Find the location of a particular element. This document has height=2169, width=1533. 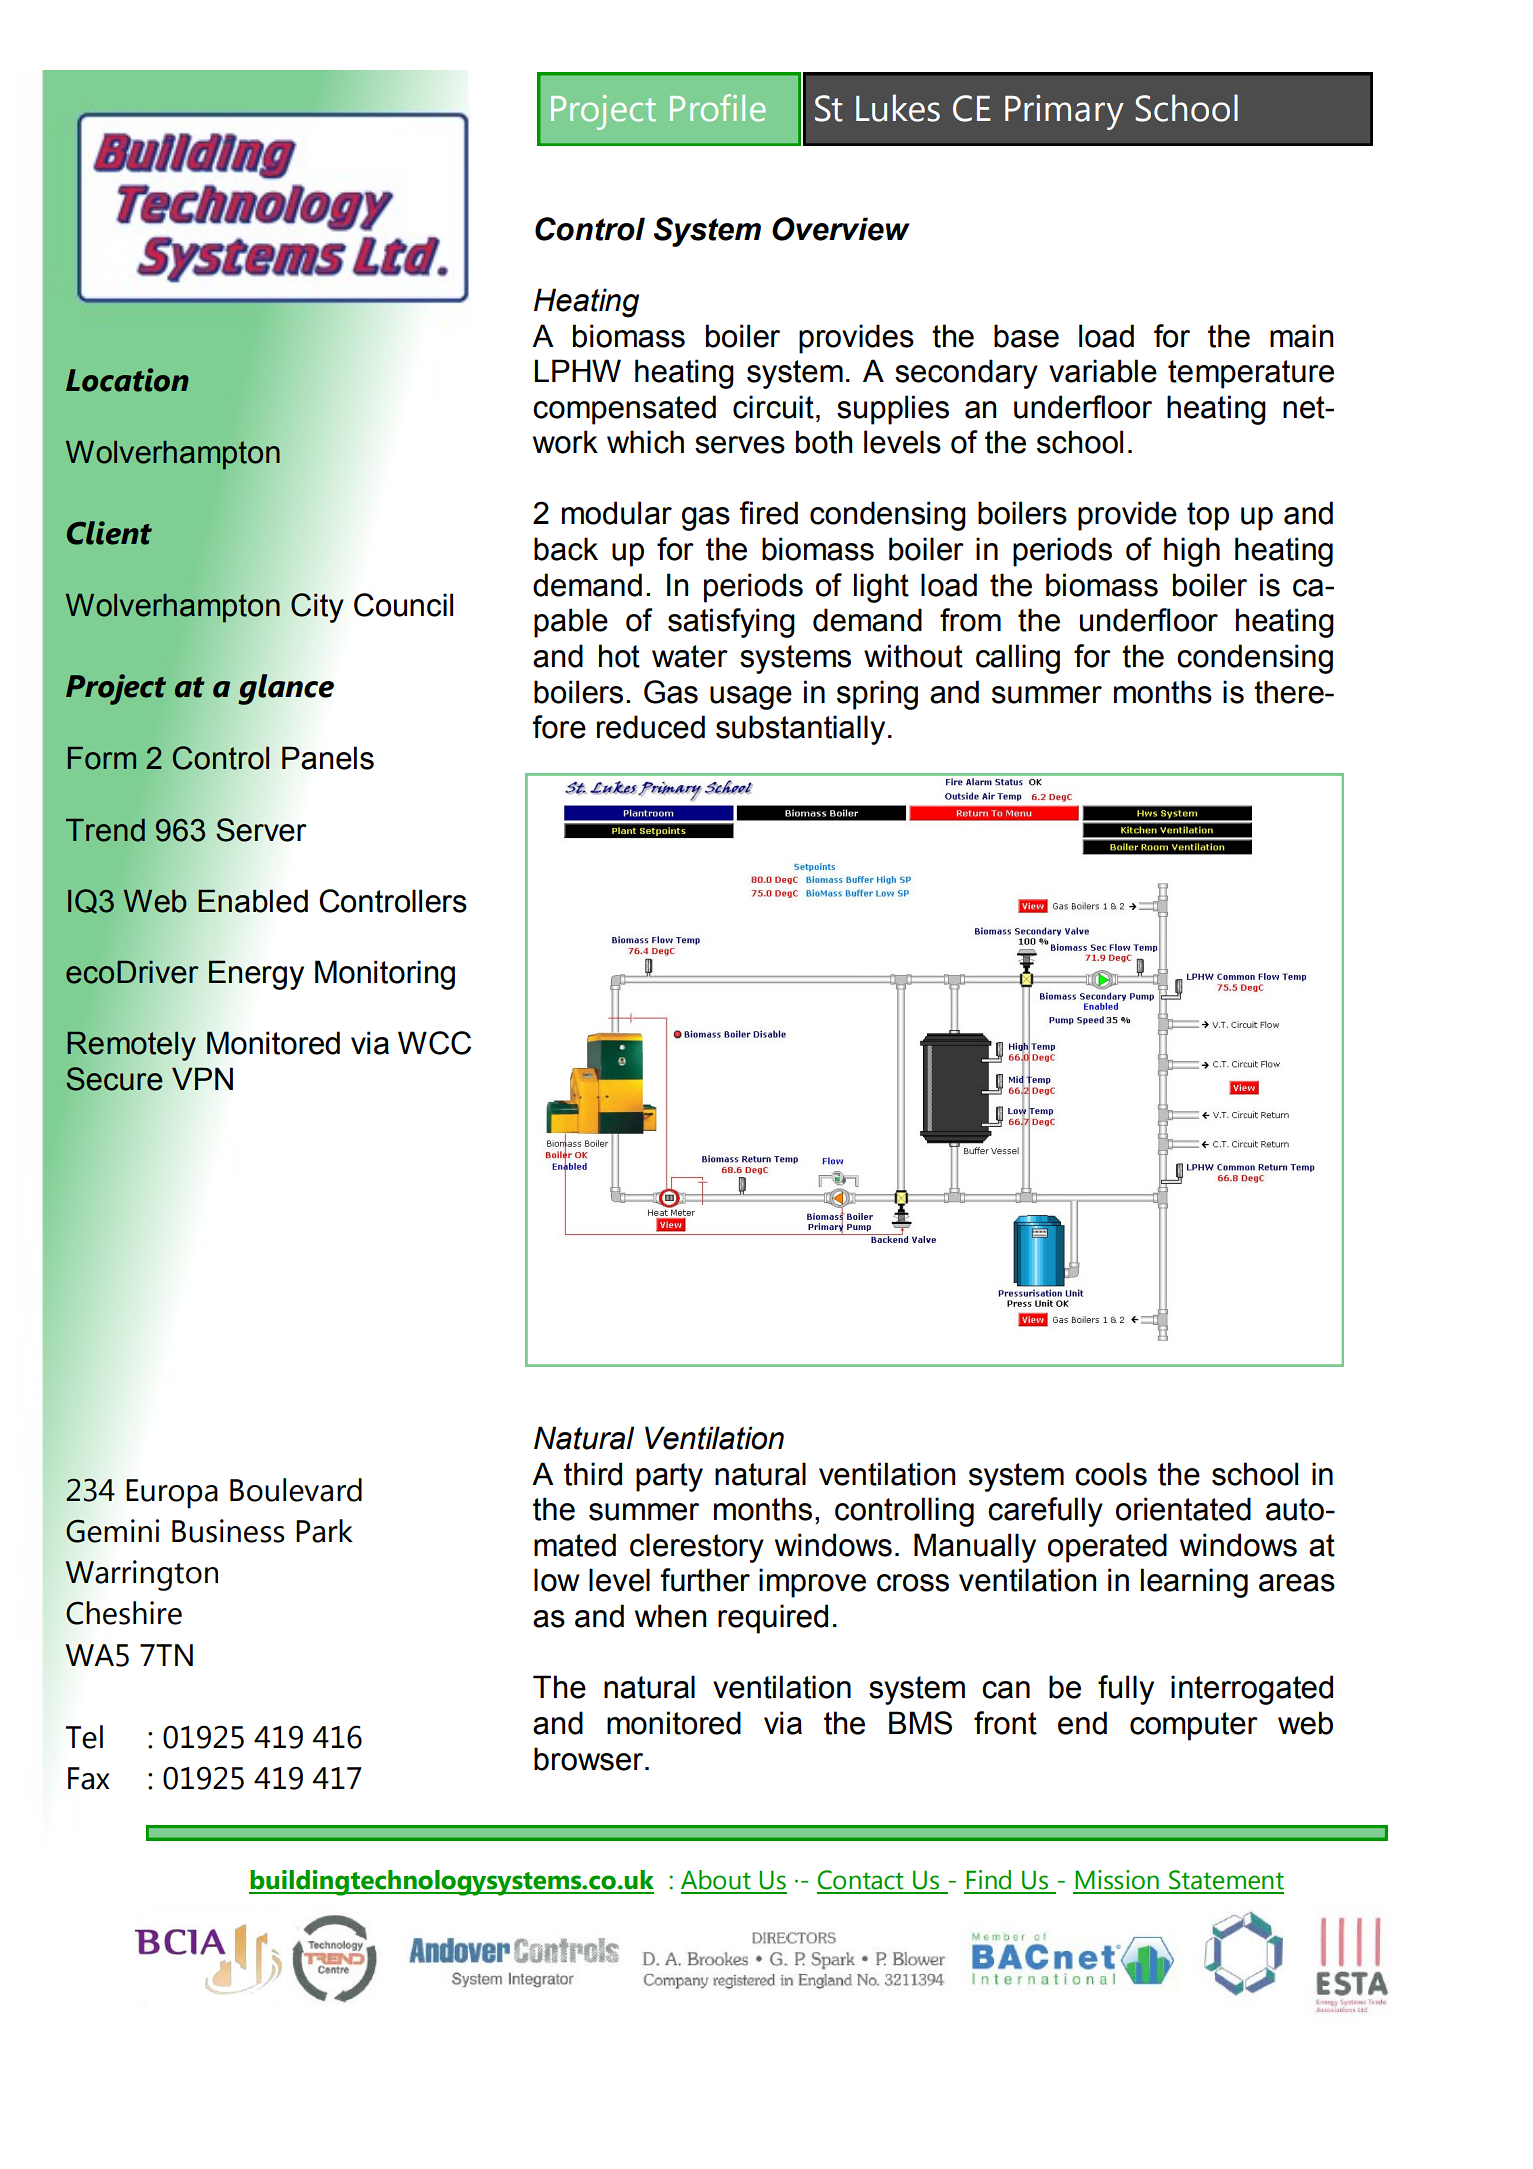

Client is located at coordinates (109, 533).
